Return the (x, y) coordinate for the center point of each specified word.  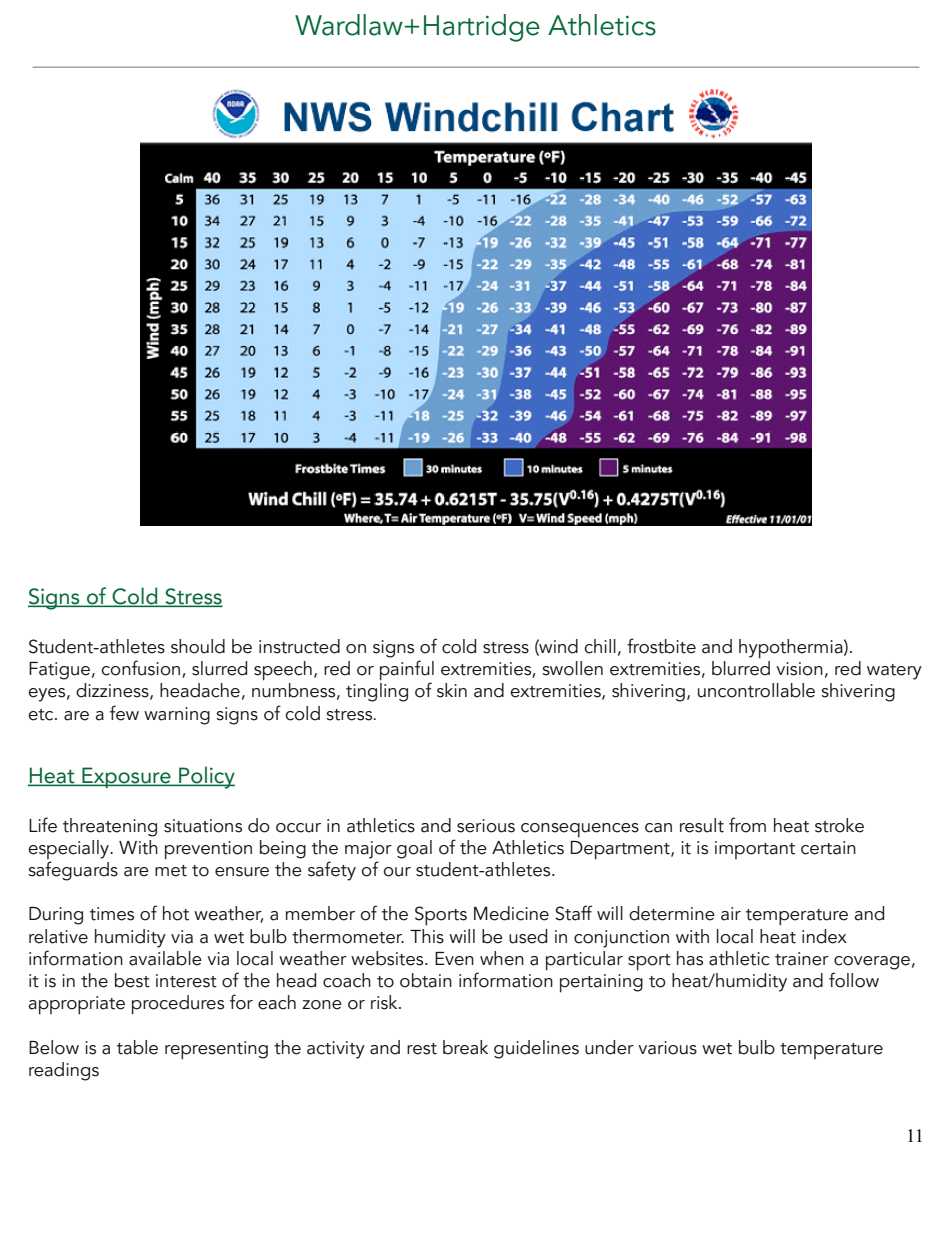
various (667, 1048)
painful (407, 671)
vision (799, 669)
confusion (140, 668)
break (465, 1047)
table (137, 1047)
